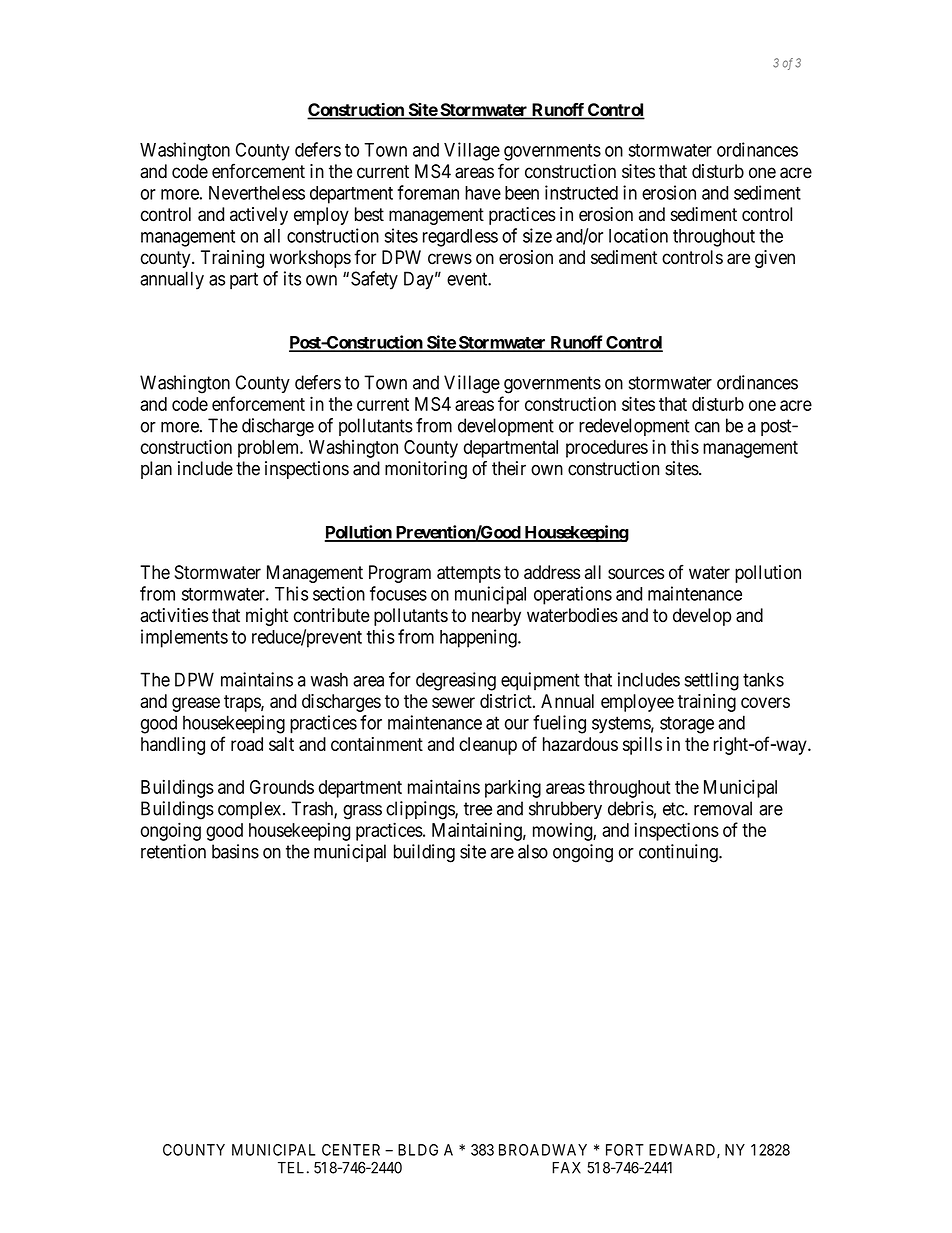  What do you see at coordinates (418, 1150) in the screenshot?
I see `BLDG` at bounding box center [418, 1150].
